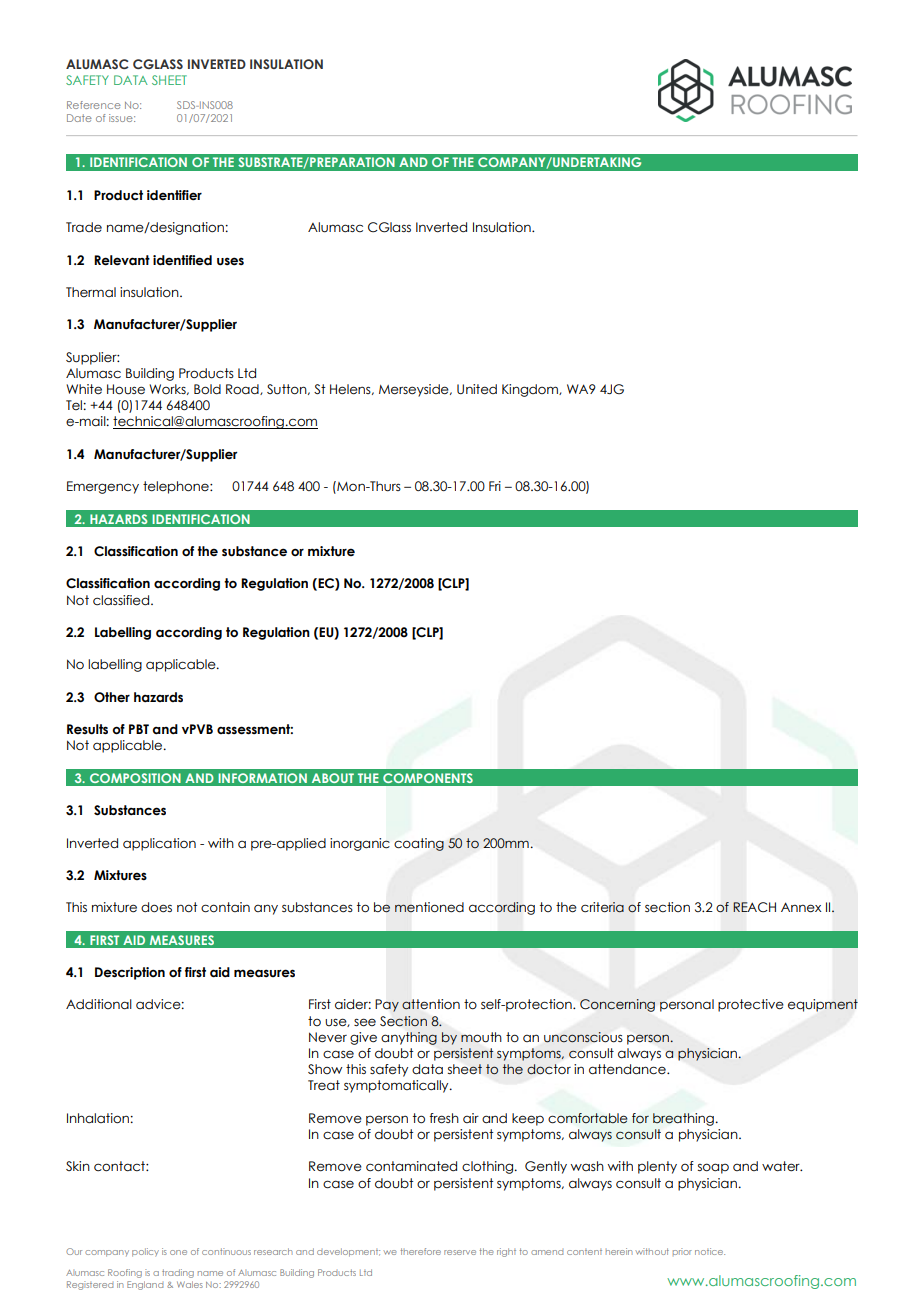 This screenshot has width=924, height=1308. I want to click on policy, so click(145, 1252).
